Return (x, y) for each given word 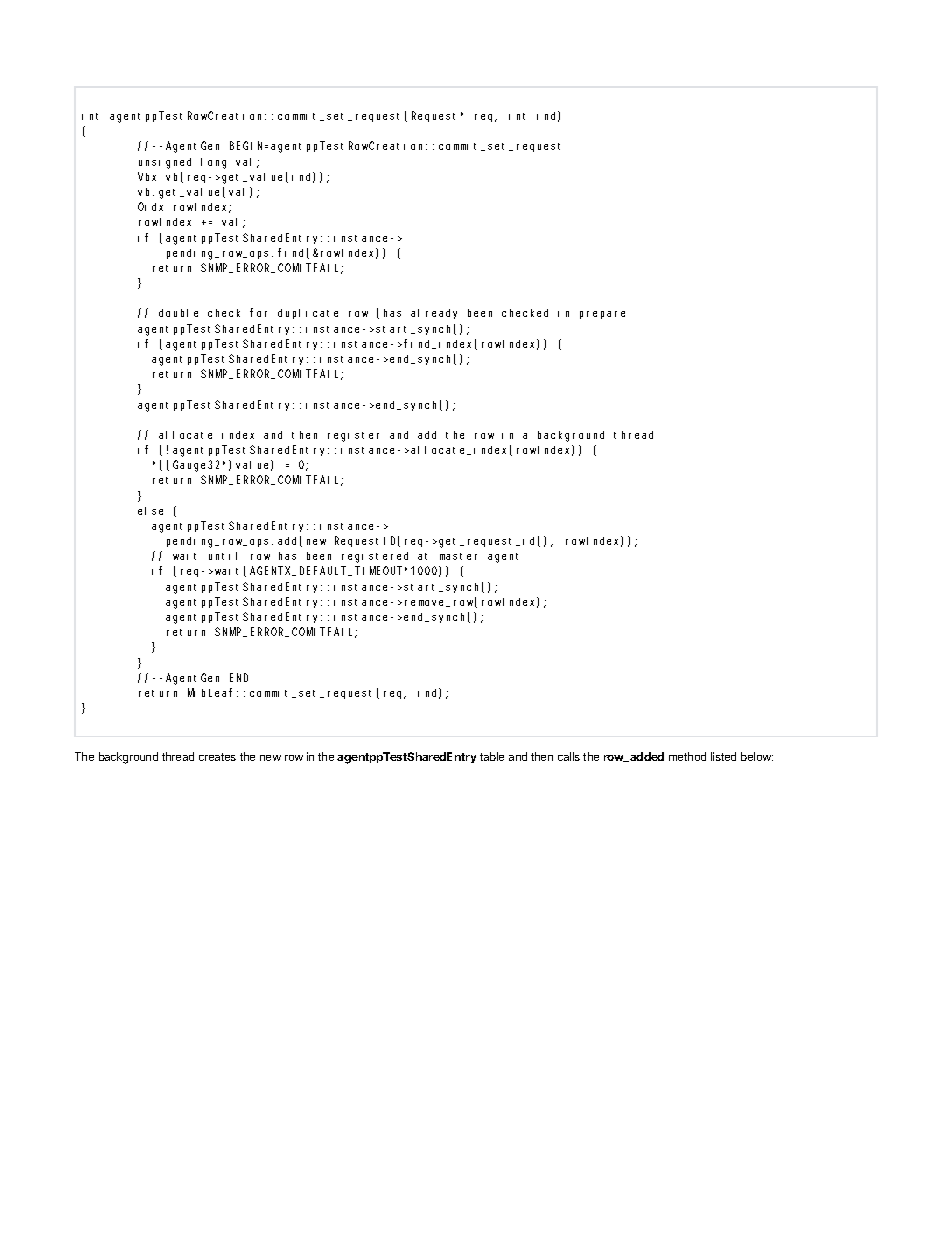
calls (569, 756)
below (757, 756)
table (492, 756)
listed (723, 756)
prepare (602, 315)
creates (217, 757)
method (687, 756)
